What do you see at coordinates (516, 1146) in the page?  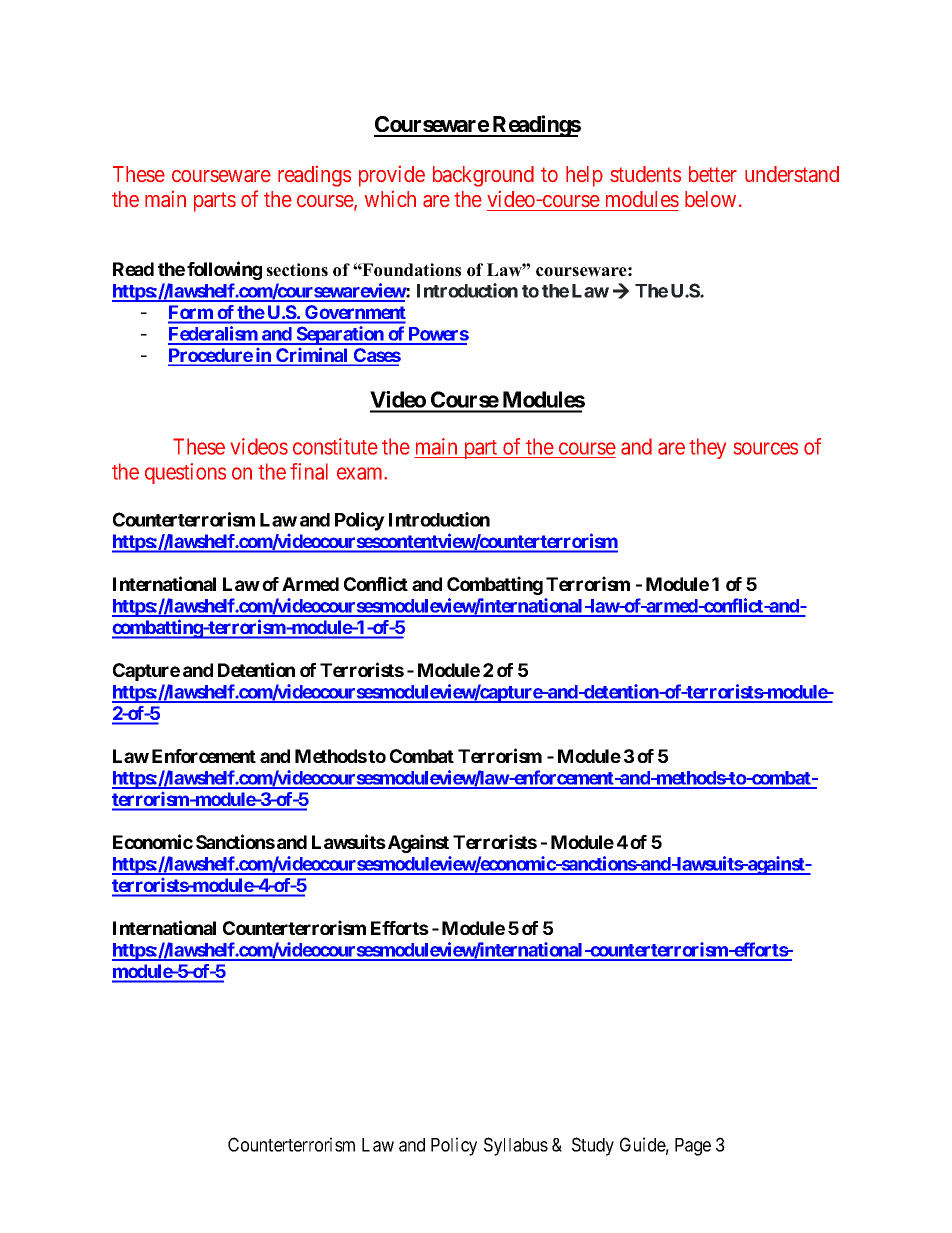 I see `Syllabus` at bounding box center [516, 1146].
